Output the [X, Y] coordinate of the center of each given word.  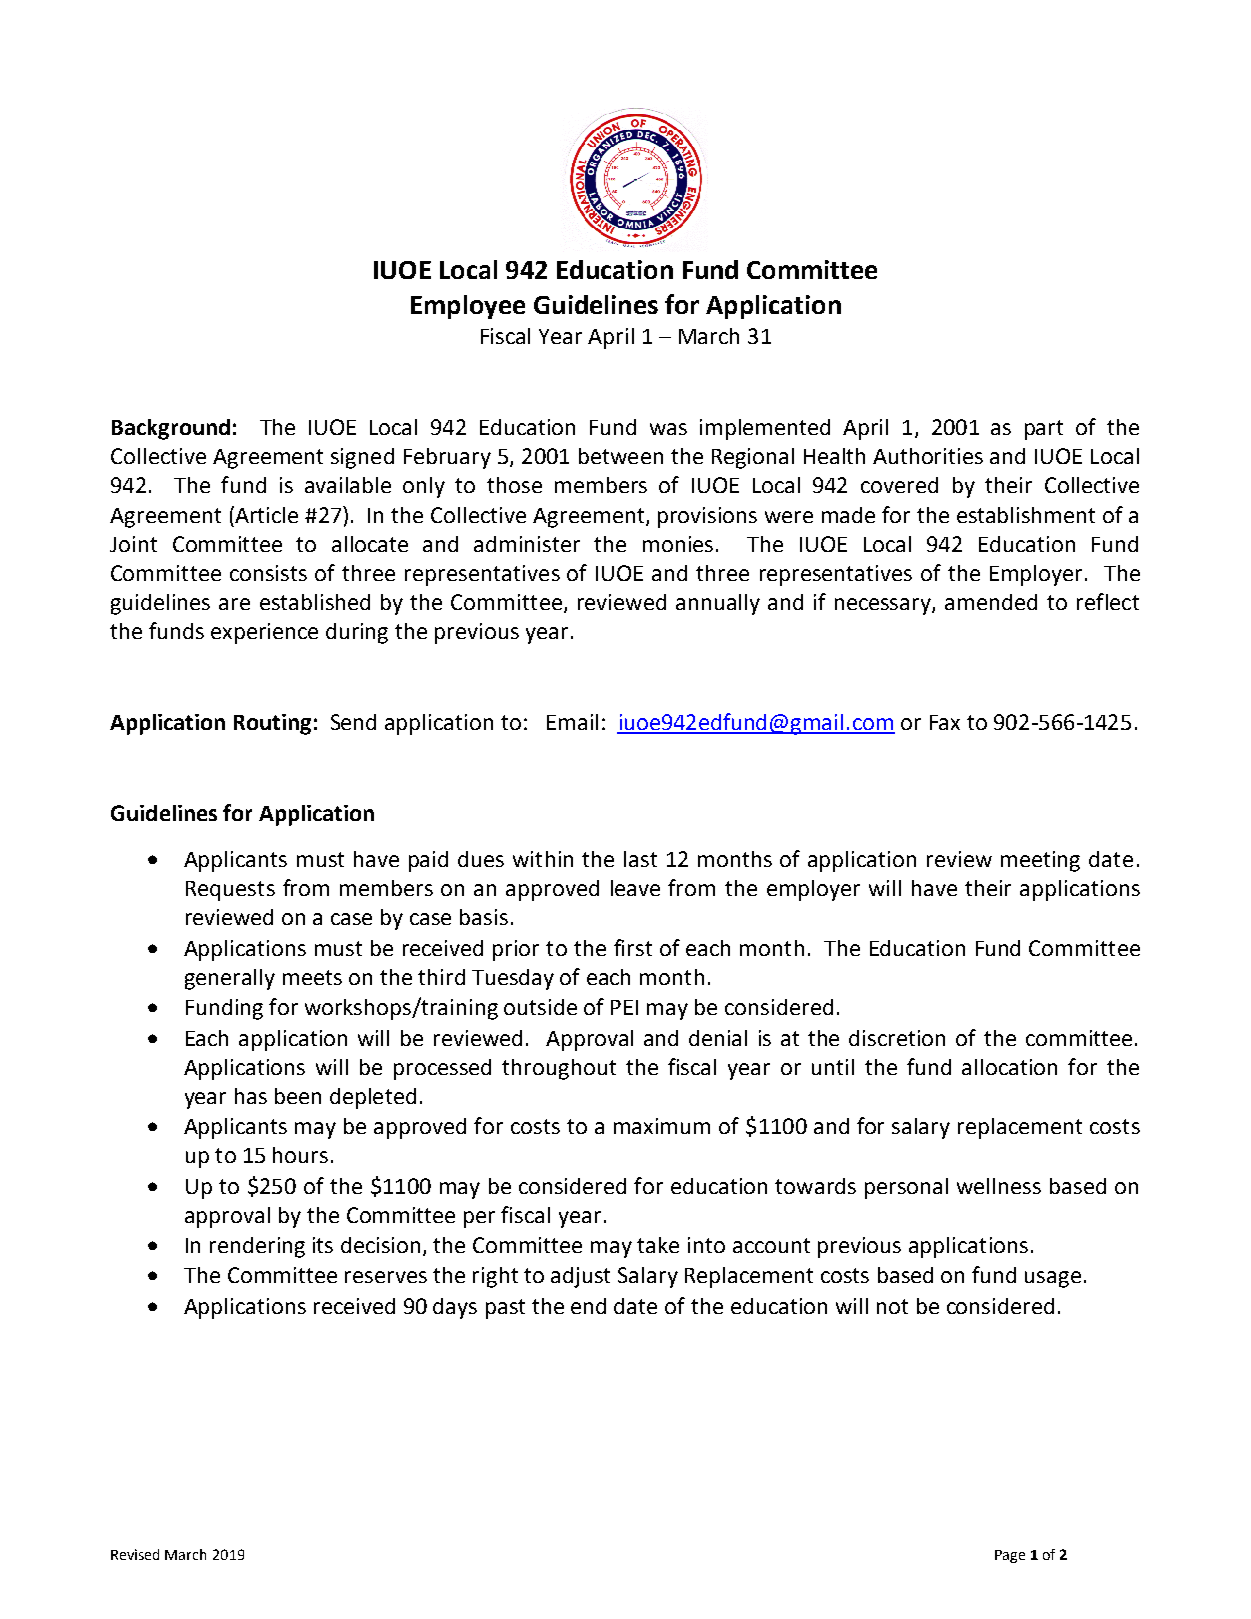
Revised [135, 1554]
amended [991, 602]
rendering [257, 1247]
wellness [999, 1186]
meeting [1040, 861]
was [668, 429]
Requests [230, 891]
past [505, 1309]
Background [171, 429]
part [1044, 430]
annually [718, 604]
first [633, 947]
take [658, 1245]
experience [264, 633]
